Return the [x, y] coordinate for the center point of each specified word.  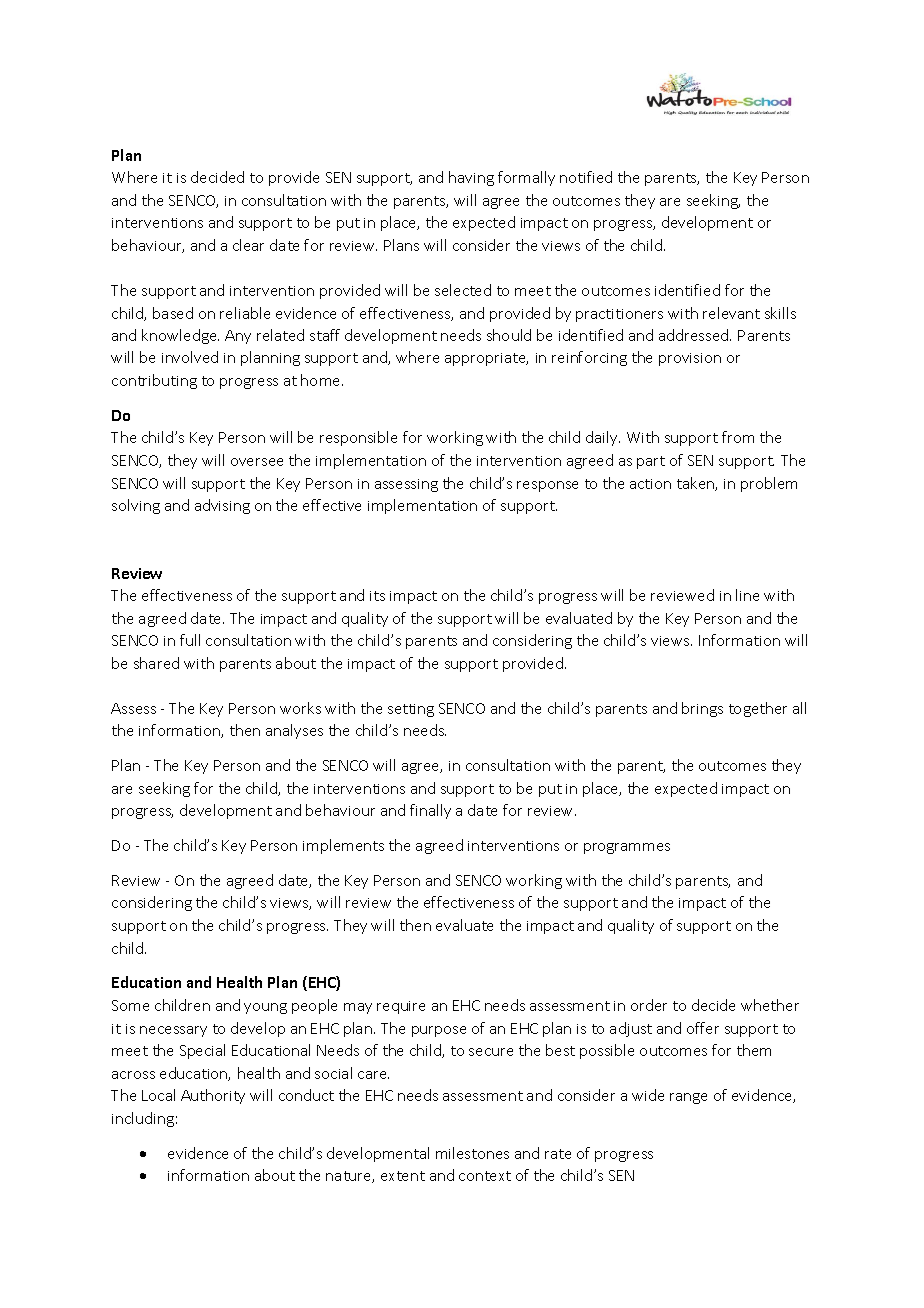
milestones [472, 1153]
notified [586, 177]
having [471, 178]
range [688, 1098]
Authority [213, 1096]
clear [248, 245]
